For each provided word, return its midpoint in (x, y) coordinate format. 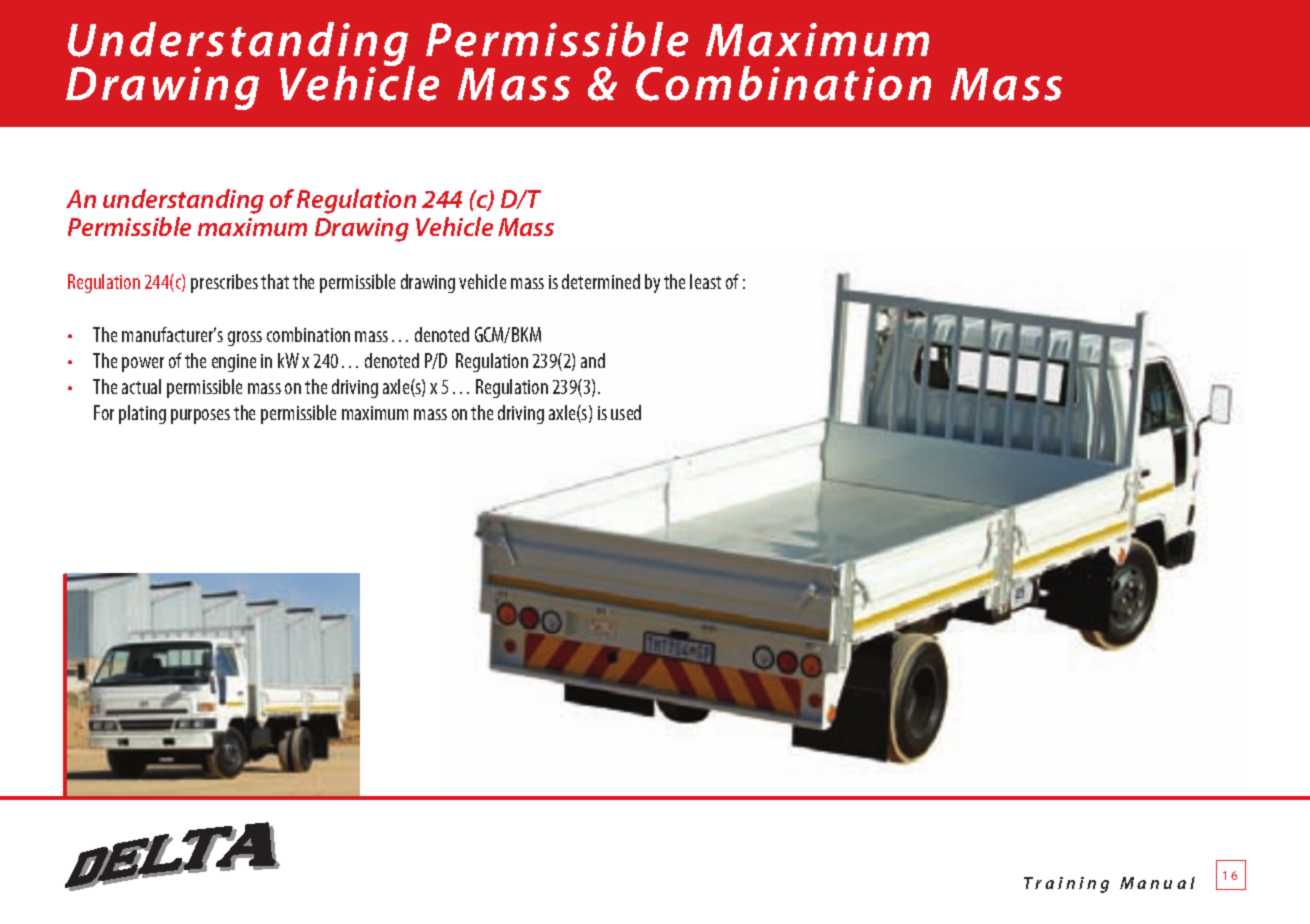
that (275, 281)
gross (245, 338)
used (626, 412)
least (705, 281)
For (104, 412)
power (143, 364)
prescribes (224, 283)
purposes (200, 416)
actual (141, 386)
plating (142, 414)
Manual (1157, 883)
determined (601, 281)
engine (234, 363)
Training (1066, 885)
